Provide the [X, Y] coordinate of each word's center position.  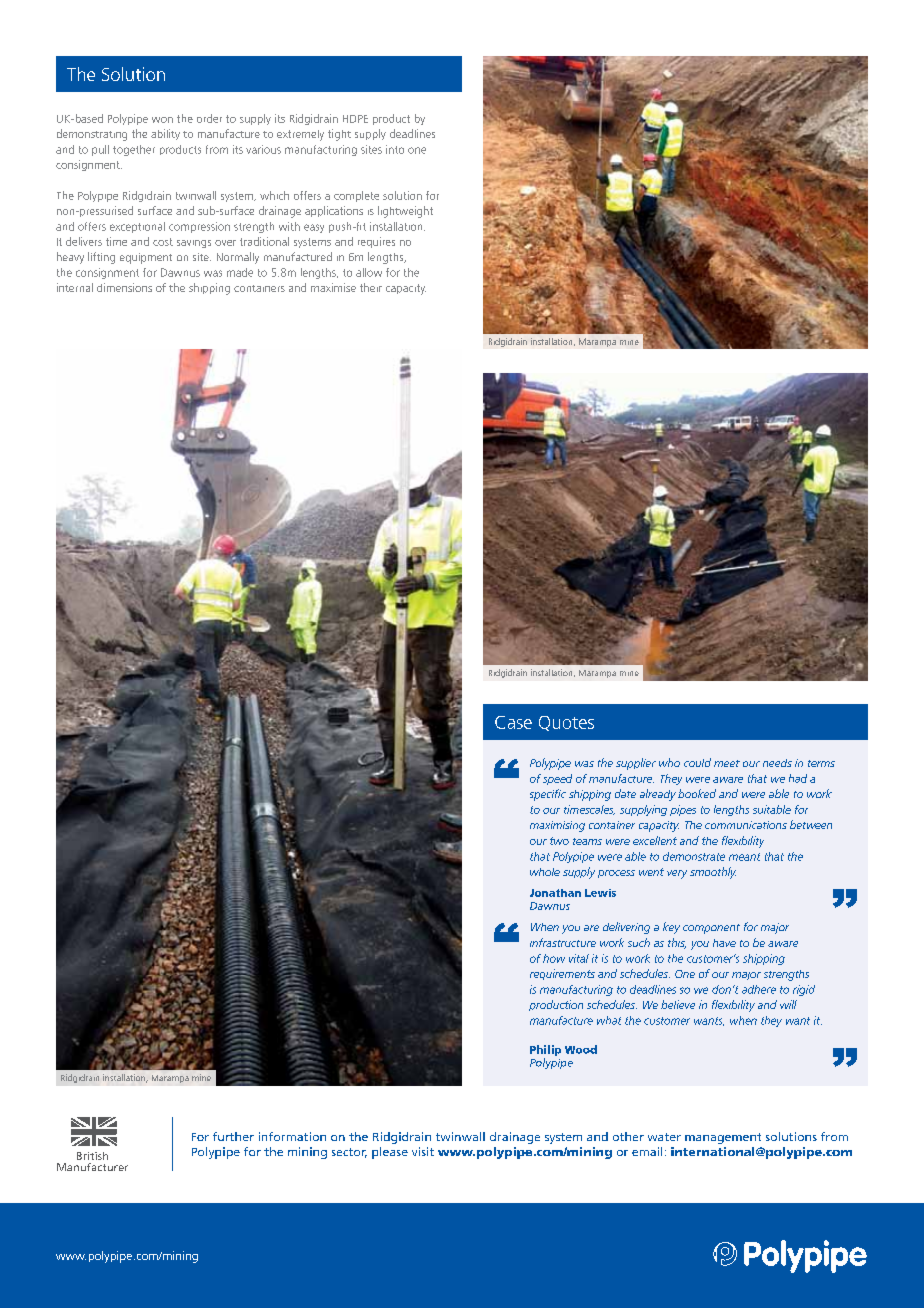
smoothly [713, 873]
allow [369, 272]
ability [165, 134]
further [233, 1136]
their [371, 287]
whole [545, 872]
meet [727, 763]
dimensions [124, 287]
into [395, 149]
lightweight [405, 212]
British [92, 1156]
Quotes [566, 723]
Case [513, 722]
